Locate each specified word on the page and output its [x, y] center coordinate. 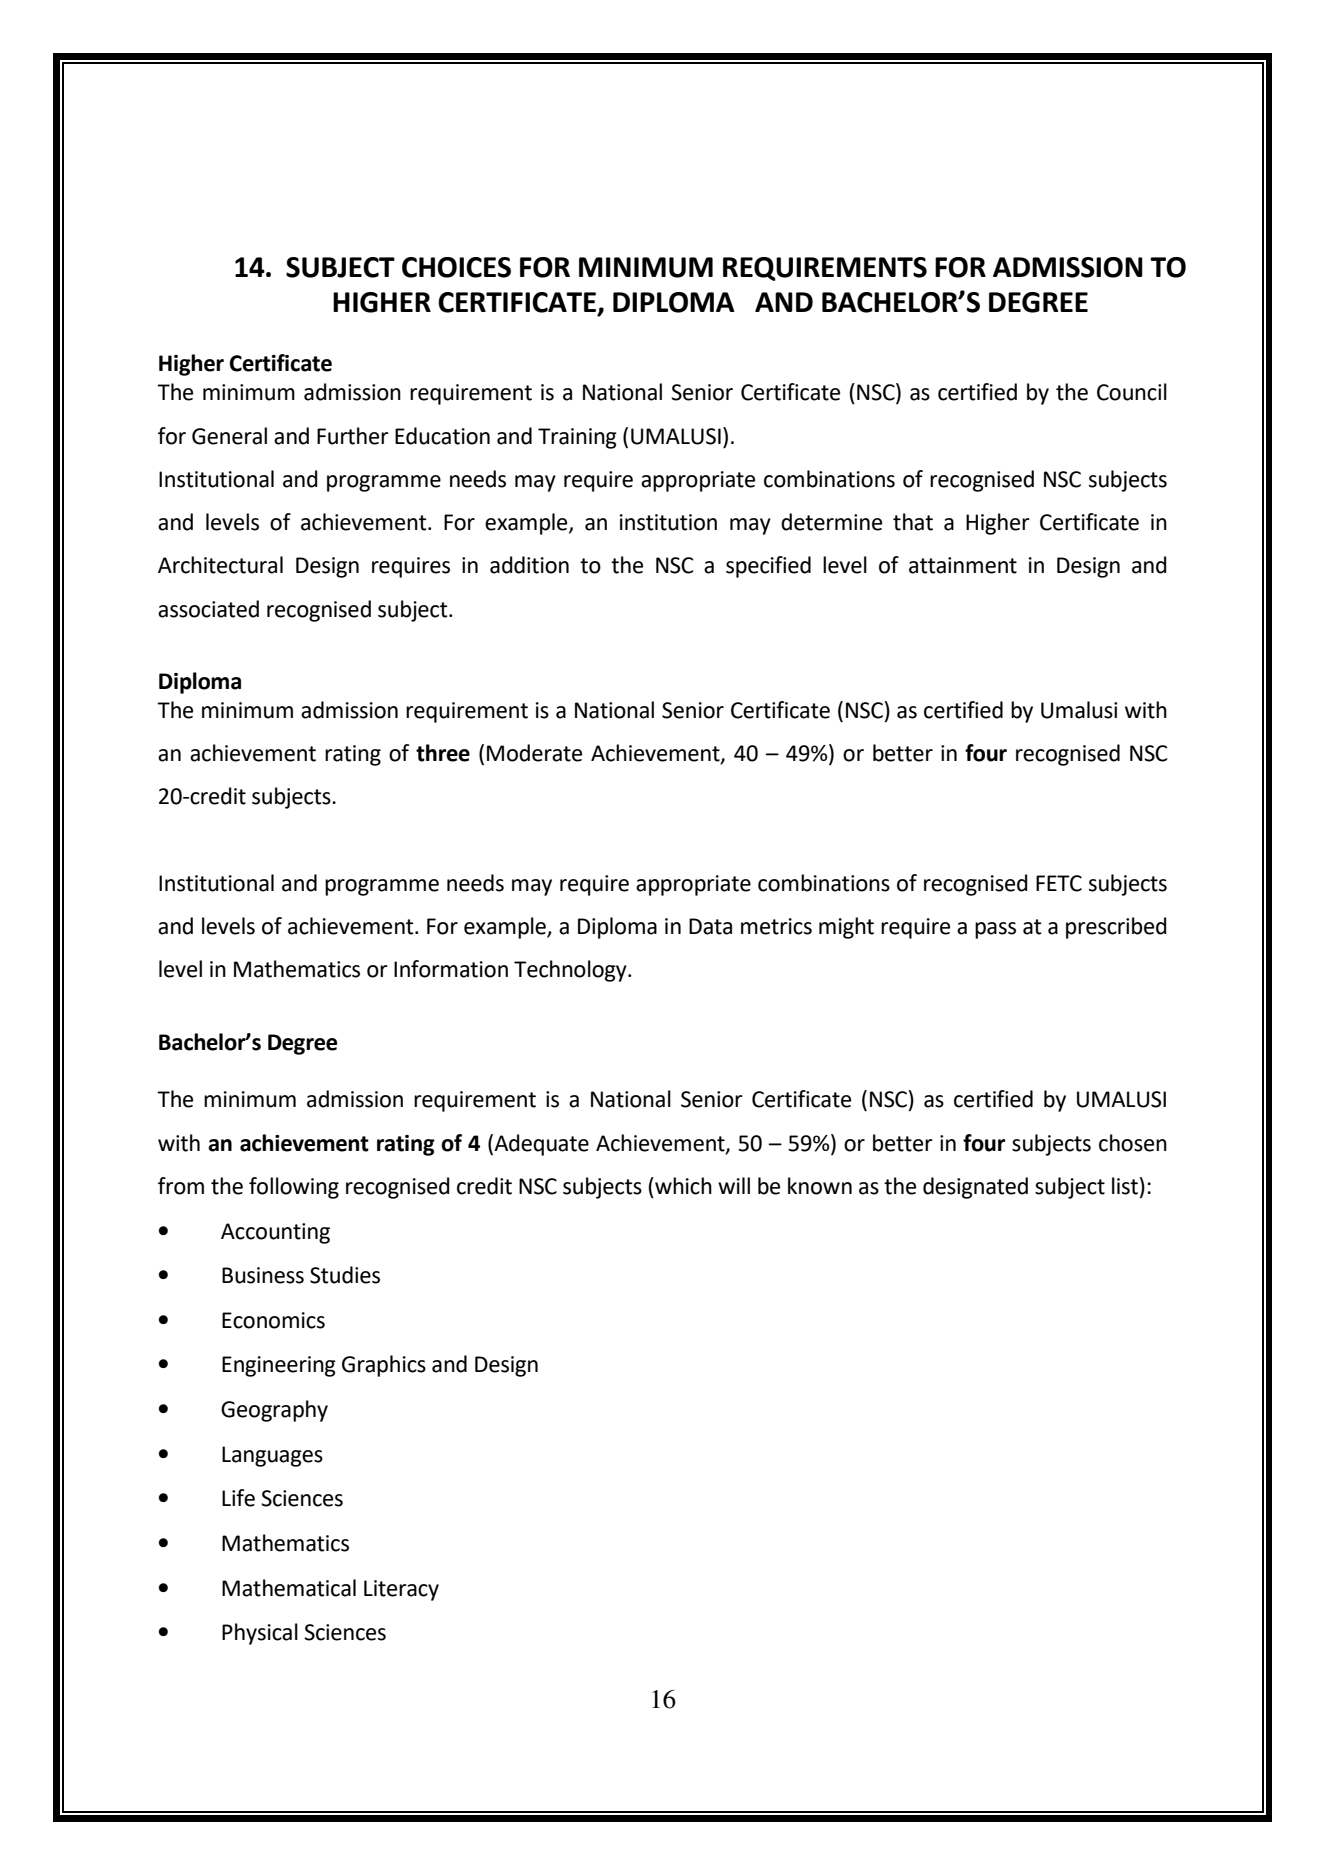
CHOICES [456, 267]
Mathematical [289, 1588]
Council [1132, 392]
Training [577, 438]
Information [451, 969]
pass [995, 930]
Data [710, 926]
